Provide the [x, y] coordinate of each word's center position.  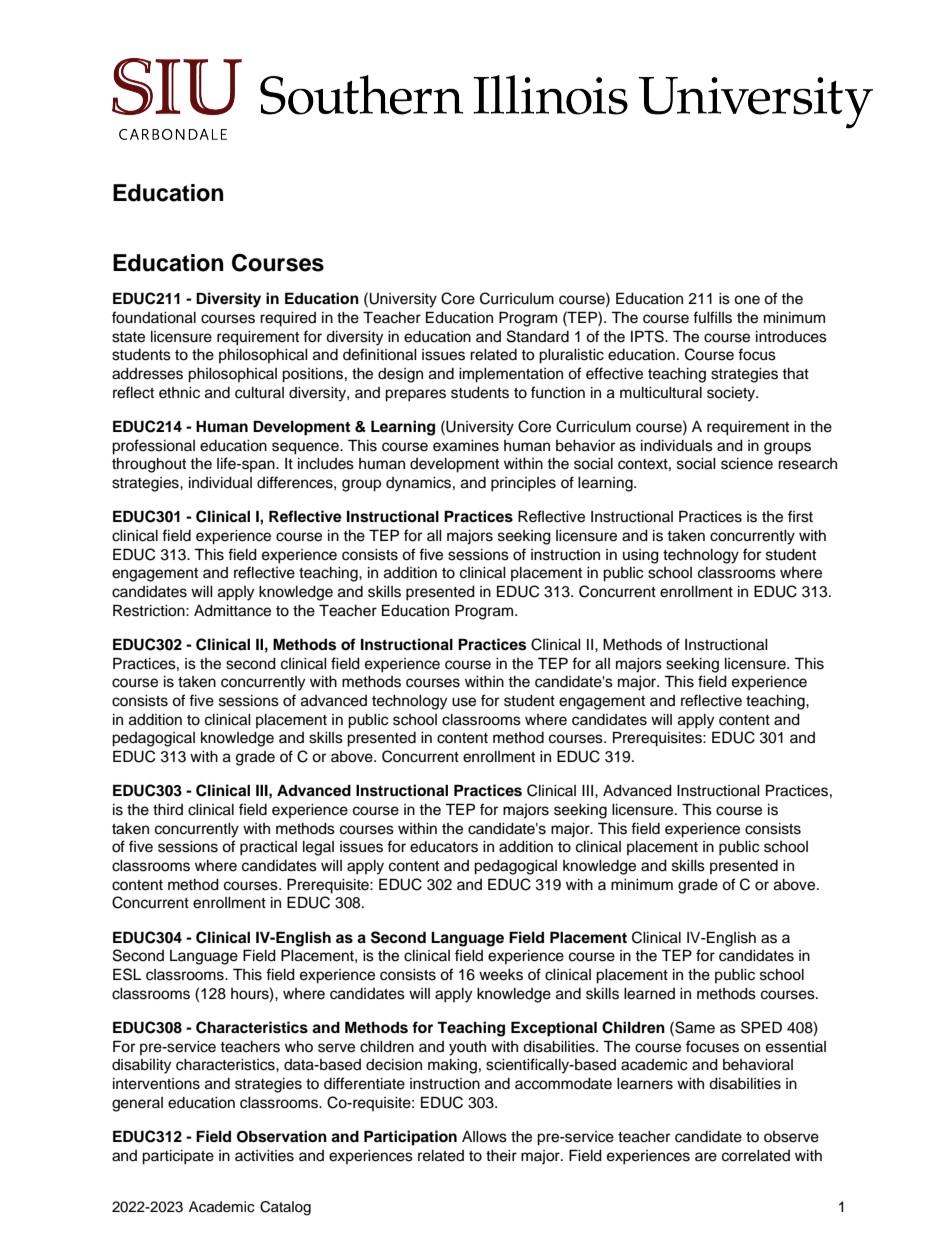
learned [649, 994]
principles [523, 484]
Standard [538, 336]
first [800, 516]
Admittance [232, 611]
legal [318, 848]
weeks [501, 975]
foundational [154, 317]
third [168, 809]
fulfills [712, 317]
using [641, 556]
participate [178, 1157]
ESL [127, 974]
